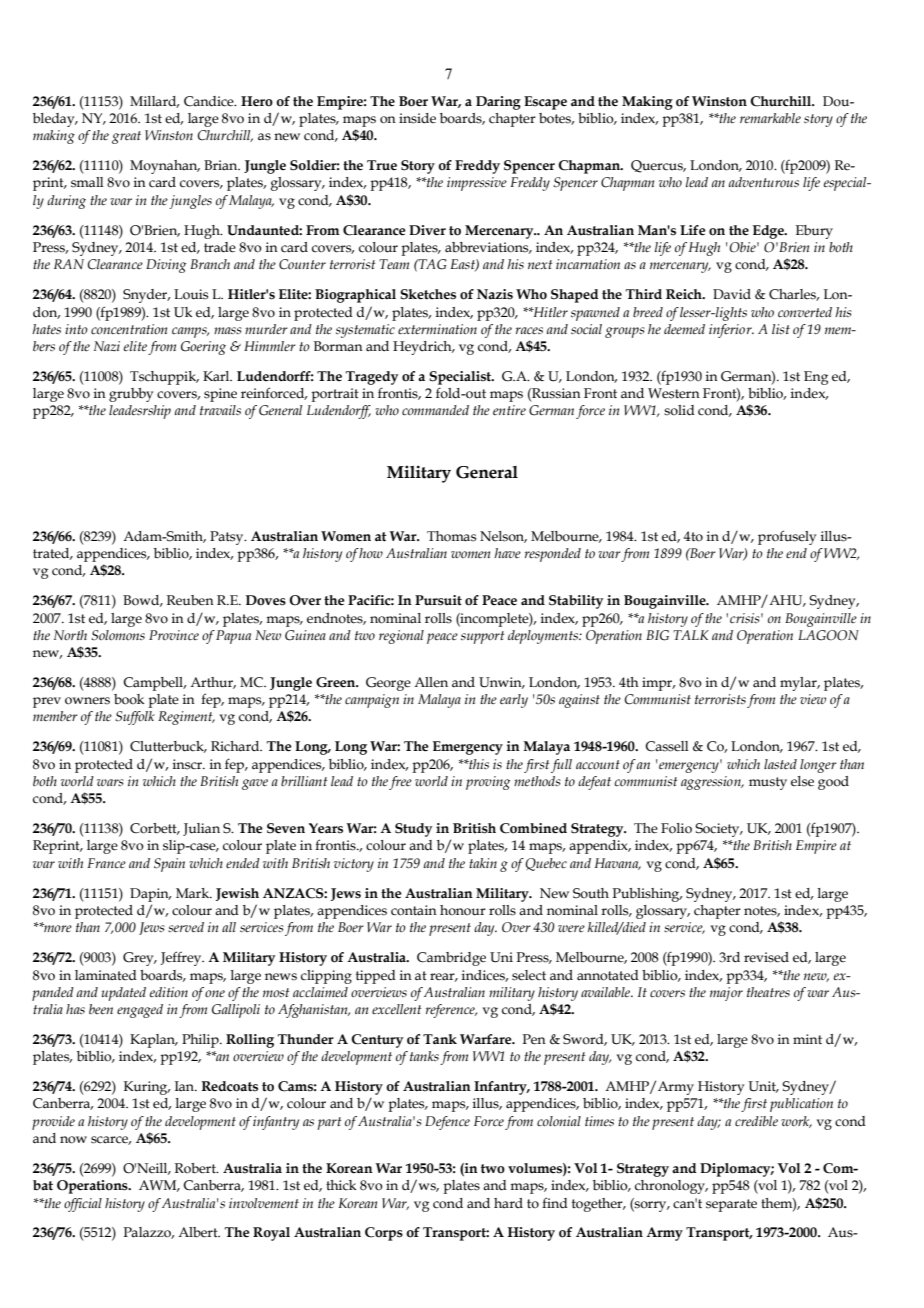 The height and width of the screenshot is (1308, 924). I want to click on profusely, so click(787, 537).
